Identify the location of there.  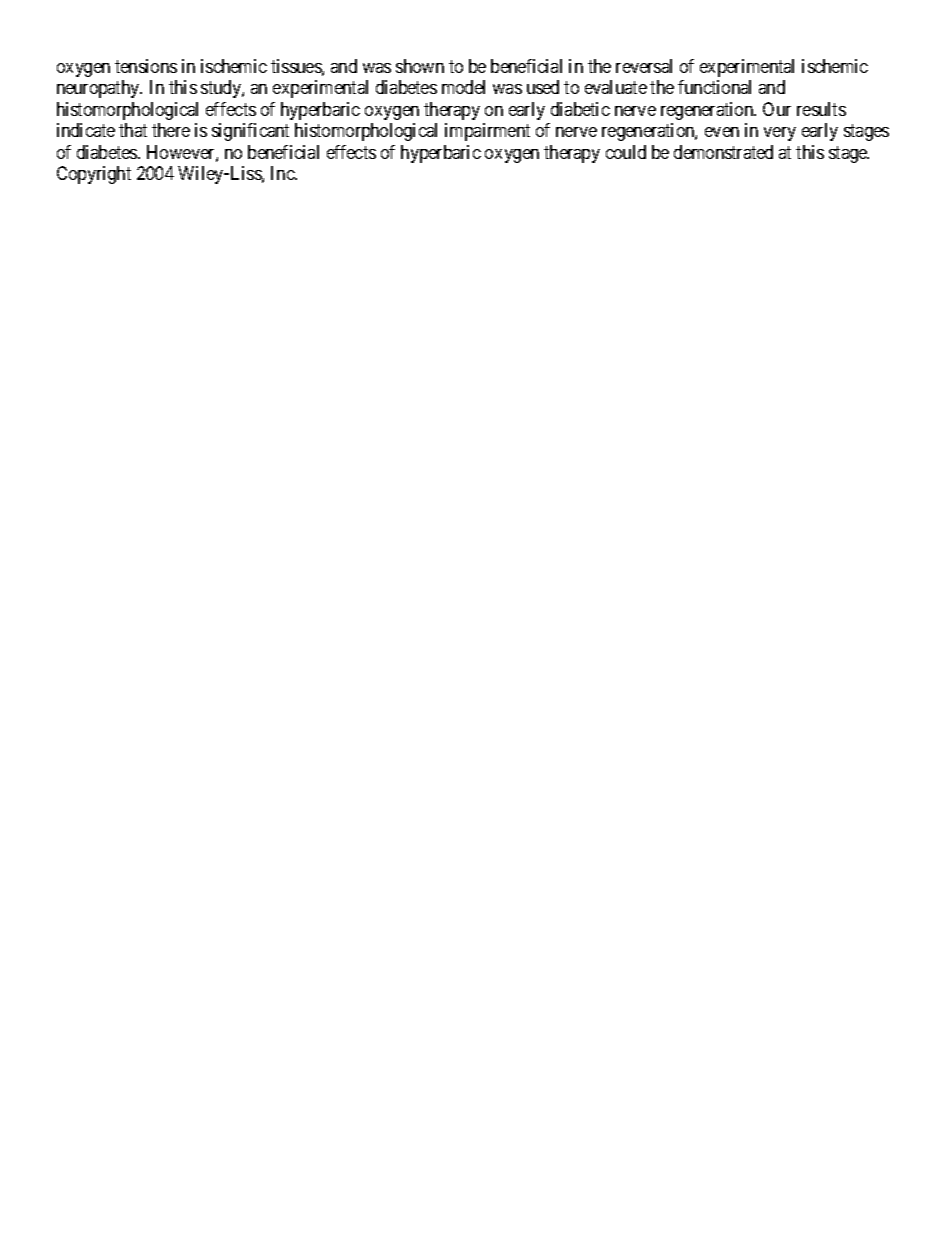
(171, 130).
